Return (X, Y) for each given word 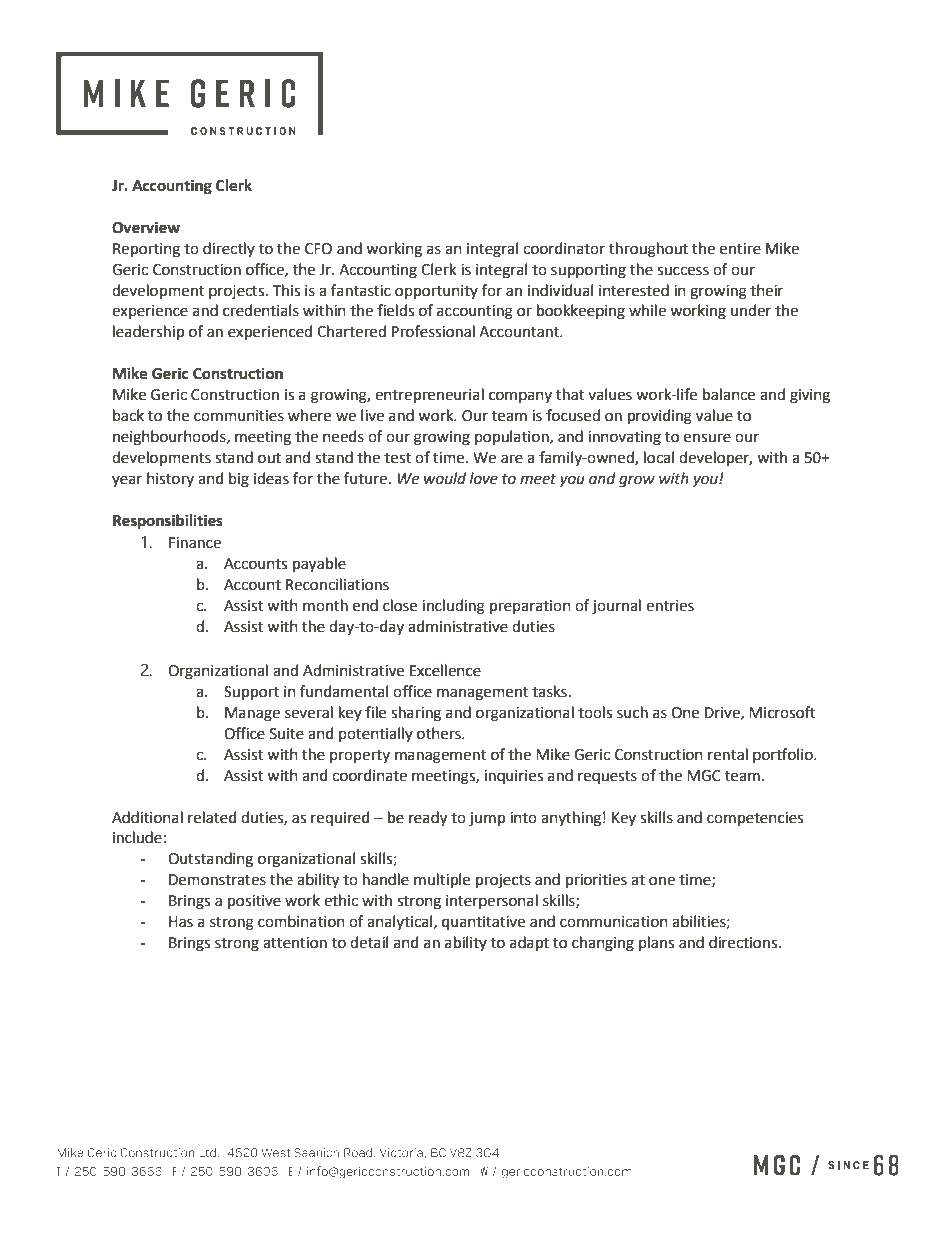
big (239, 480)
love (484, 478)
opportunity (436, 292)
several (309, 712)
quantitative (483, 923)
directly (229, 249)
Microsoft (782, 712)
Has (181, 922)
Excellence (445, 670)
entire (740, 249)
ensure (707, 438)
